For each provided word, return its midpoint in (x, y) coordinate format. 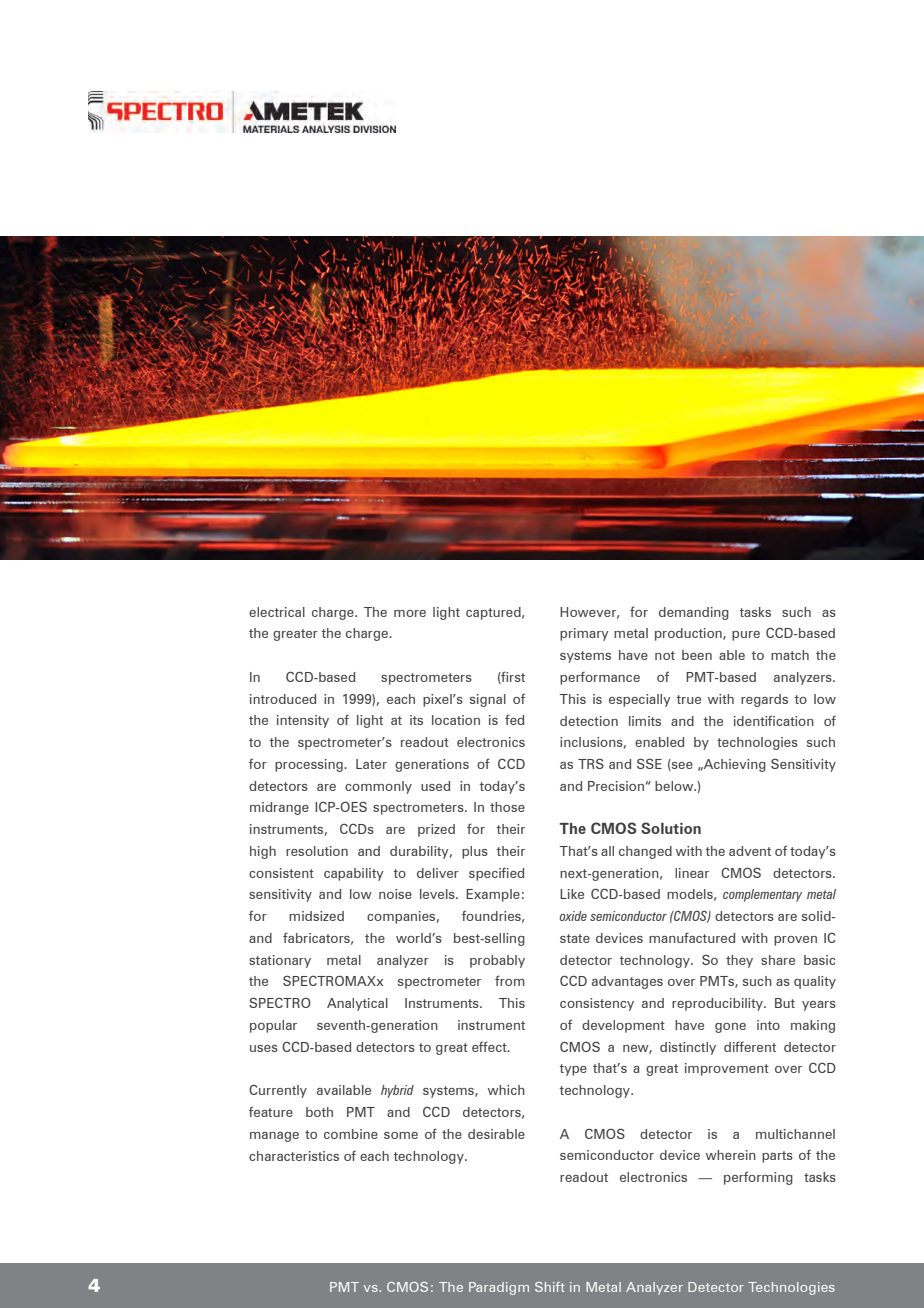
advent (750, 851)
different (750, 1046)
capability (354, 874)
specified (496, 874)
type (573, 1070)
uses (264, 1048)
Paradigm (499, 1288)
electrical (277, 612)
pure (746, 636)
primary (584, 634)
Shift (550, 1287)
